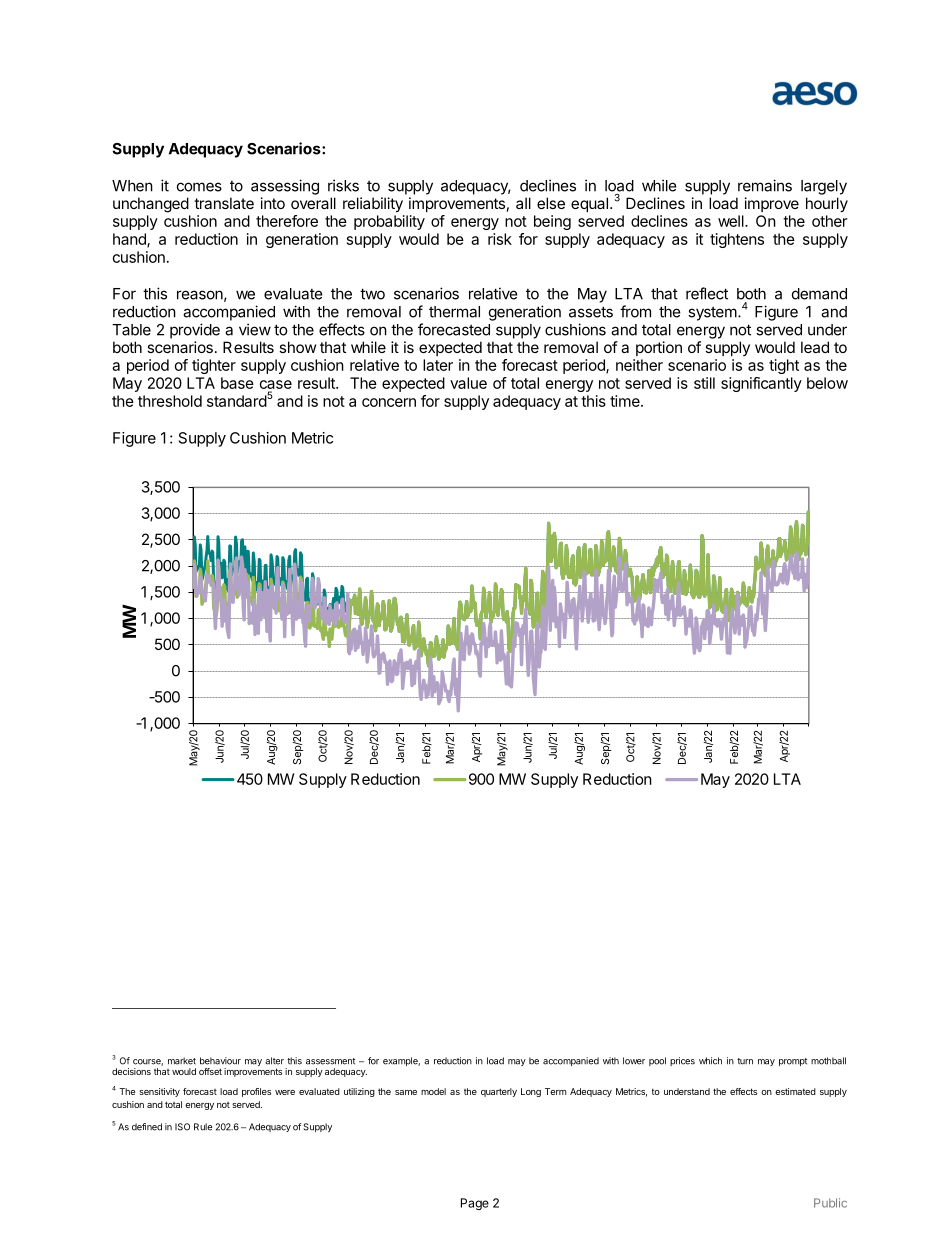 The image size is (952, 1233). Describe the element at coordinates (237, 383) in the document. I see `base` at that location.
